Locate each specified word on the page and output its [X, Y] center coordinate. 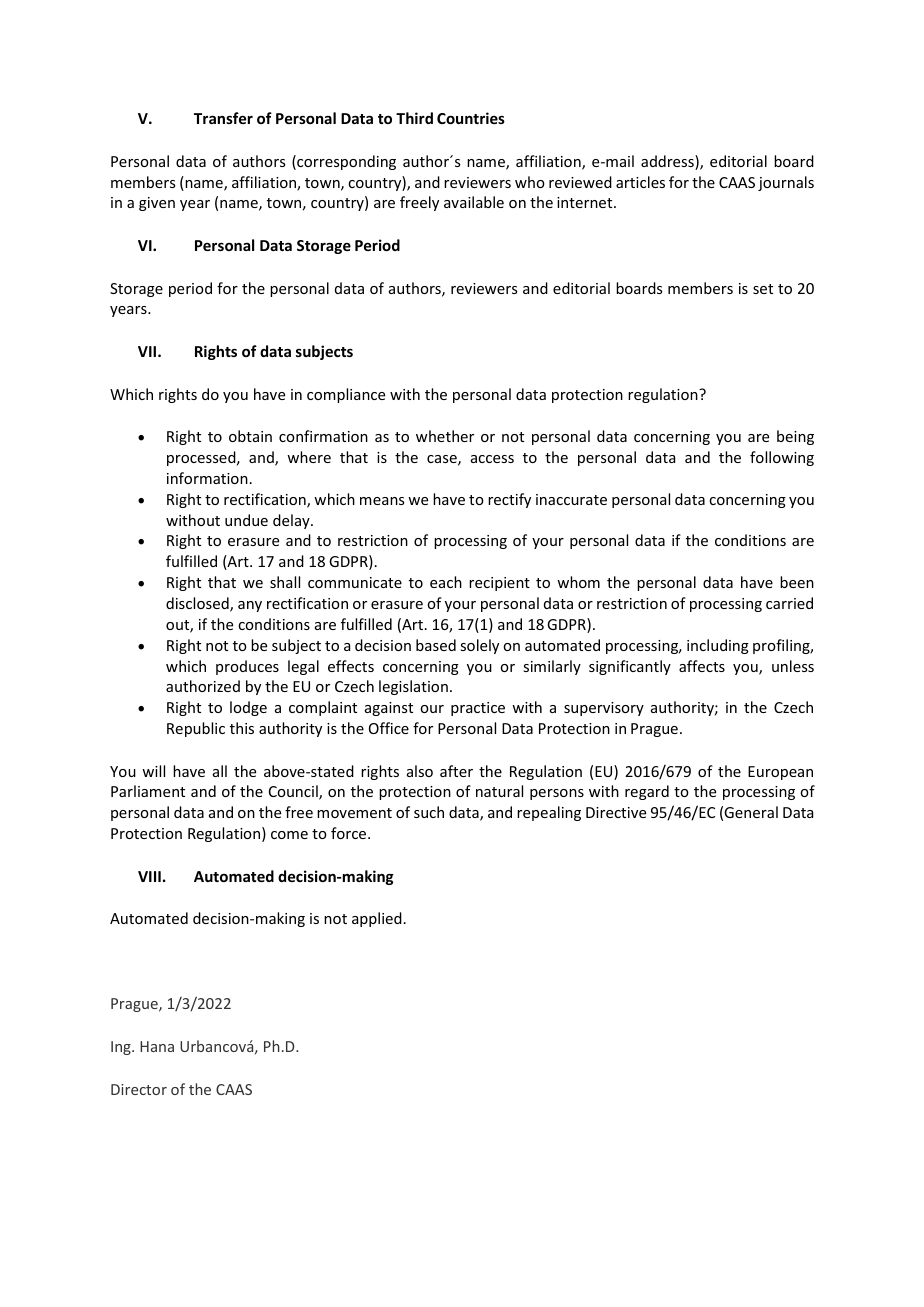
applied [377, 919]
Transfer [223, 118]
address [668, 162]
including [718, 646]
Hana [157, 1046]
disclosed [198, 604]
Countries [471, 118]
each [446, 582]
